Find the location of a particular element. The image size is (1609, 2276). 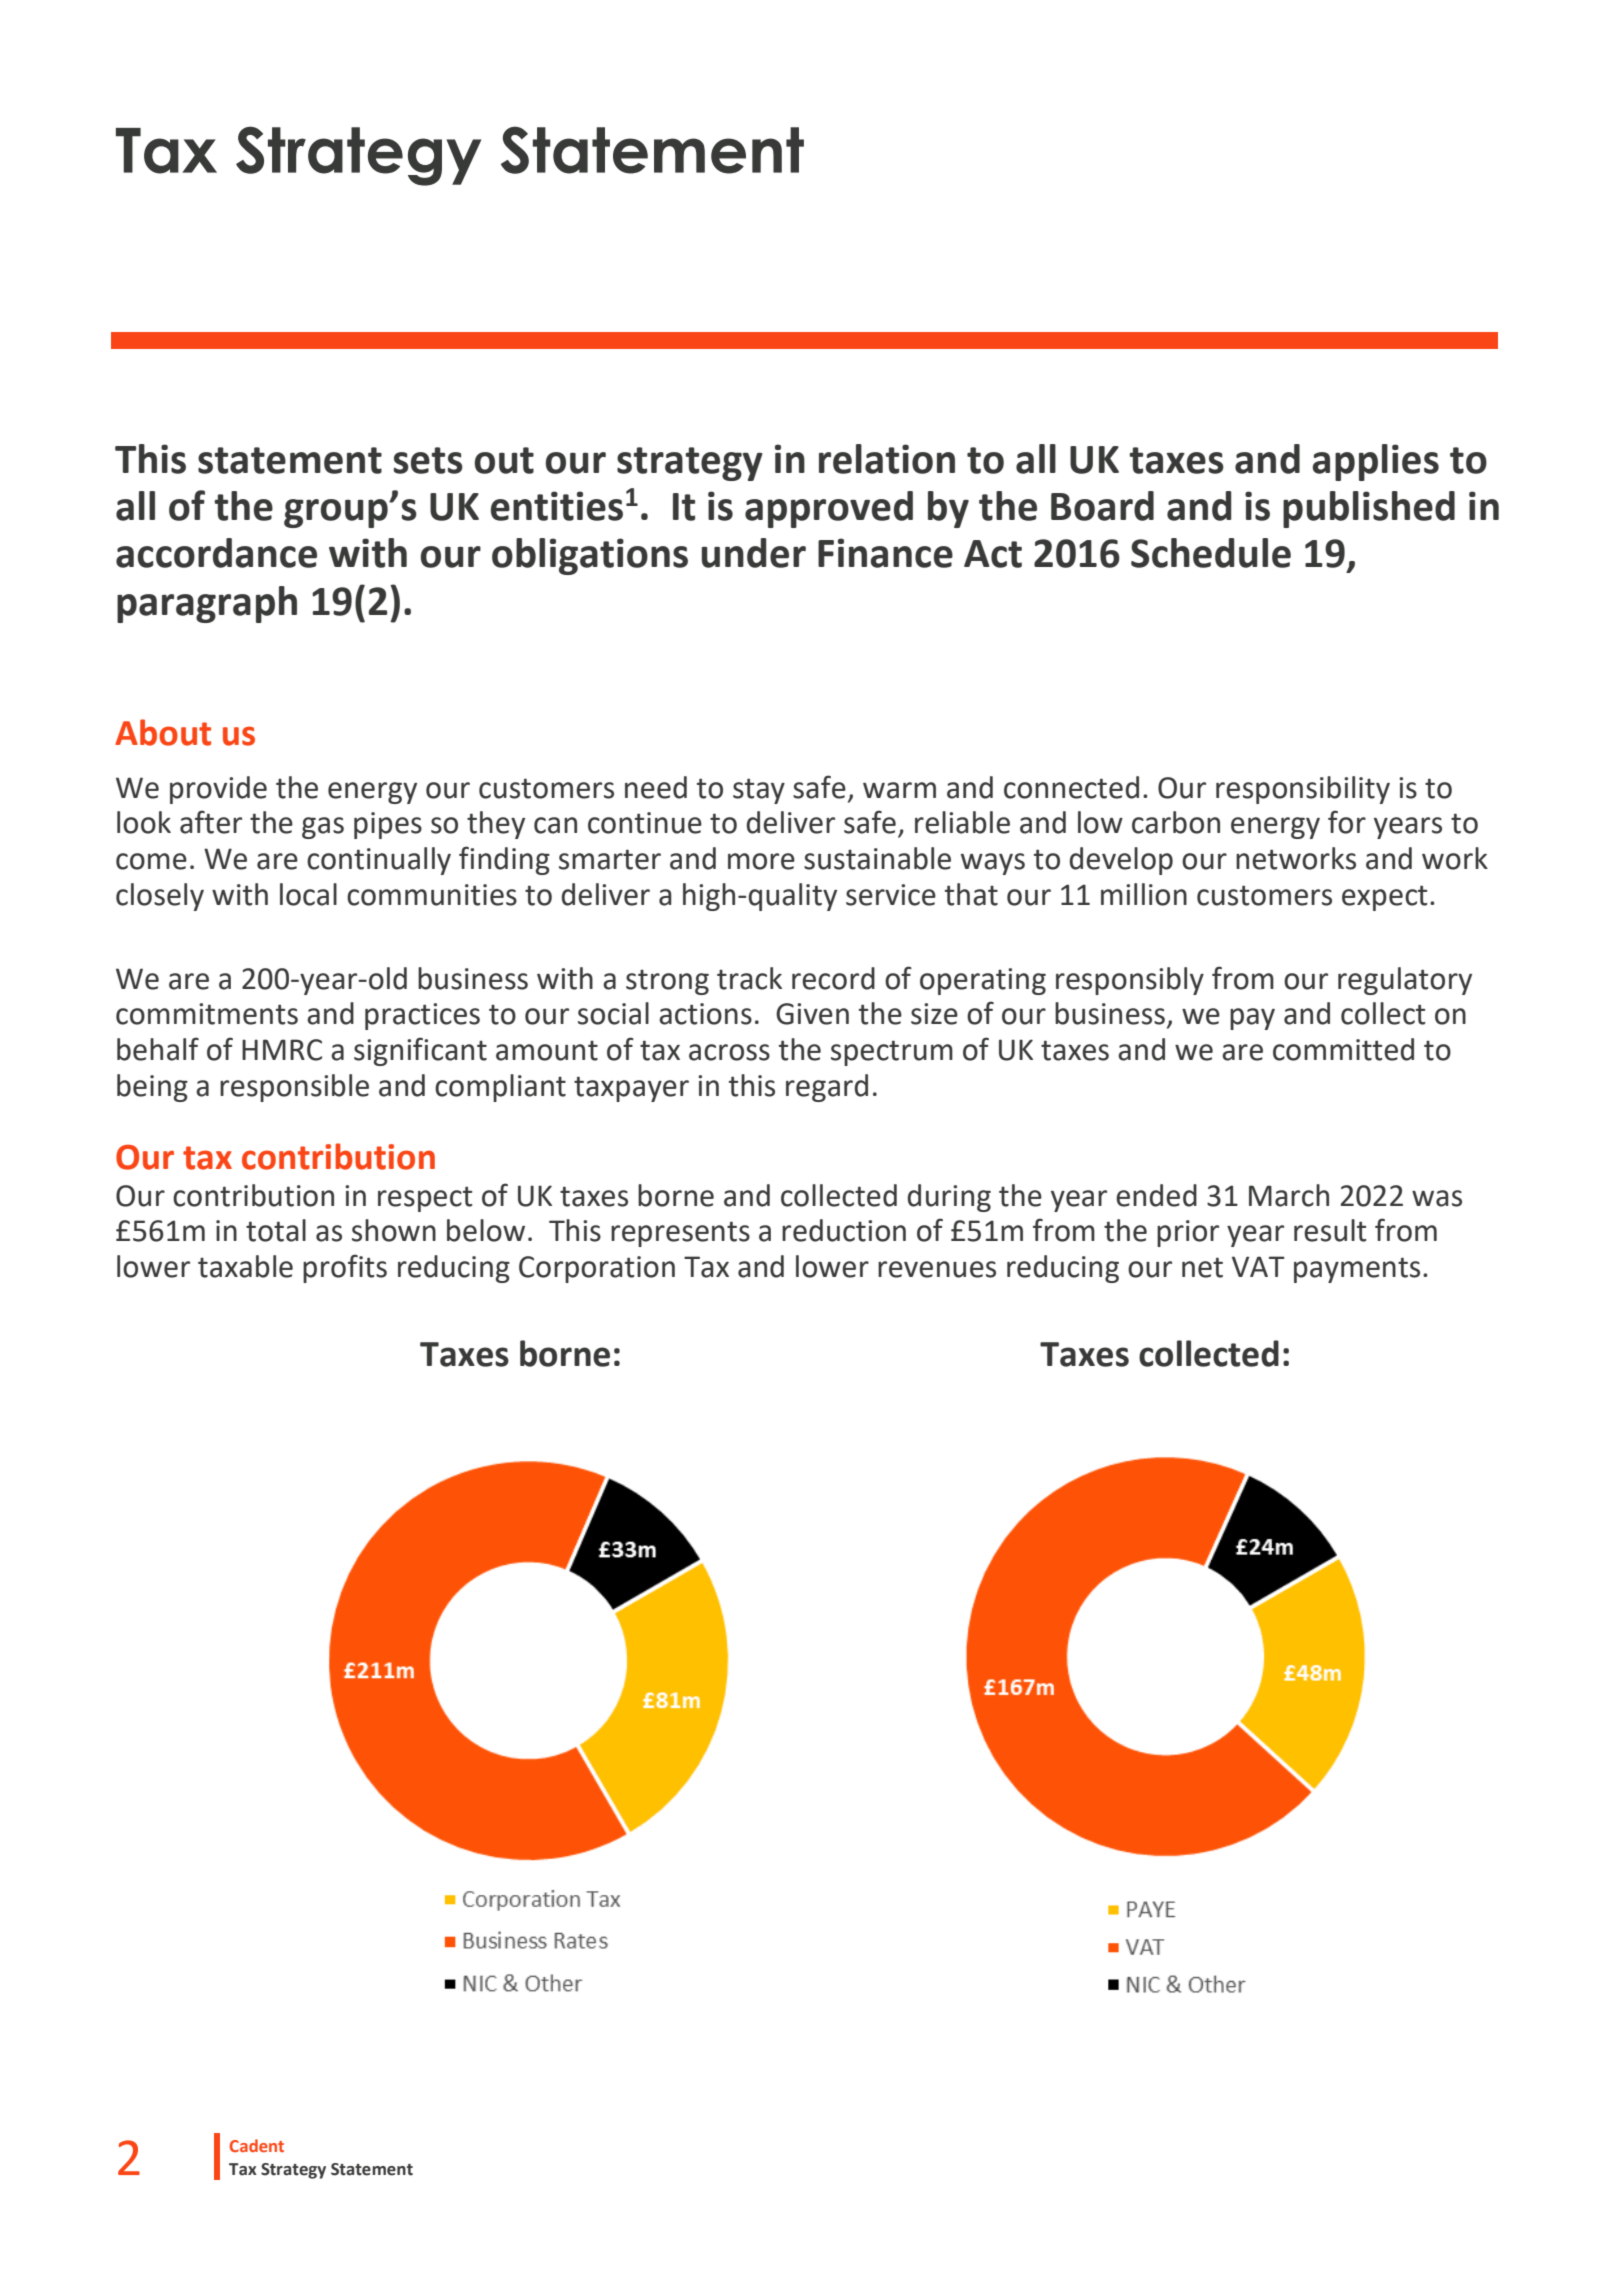

Given is located at coordinates (812, 1014).
